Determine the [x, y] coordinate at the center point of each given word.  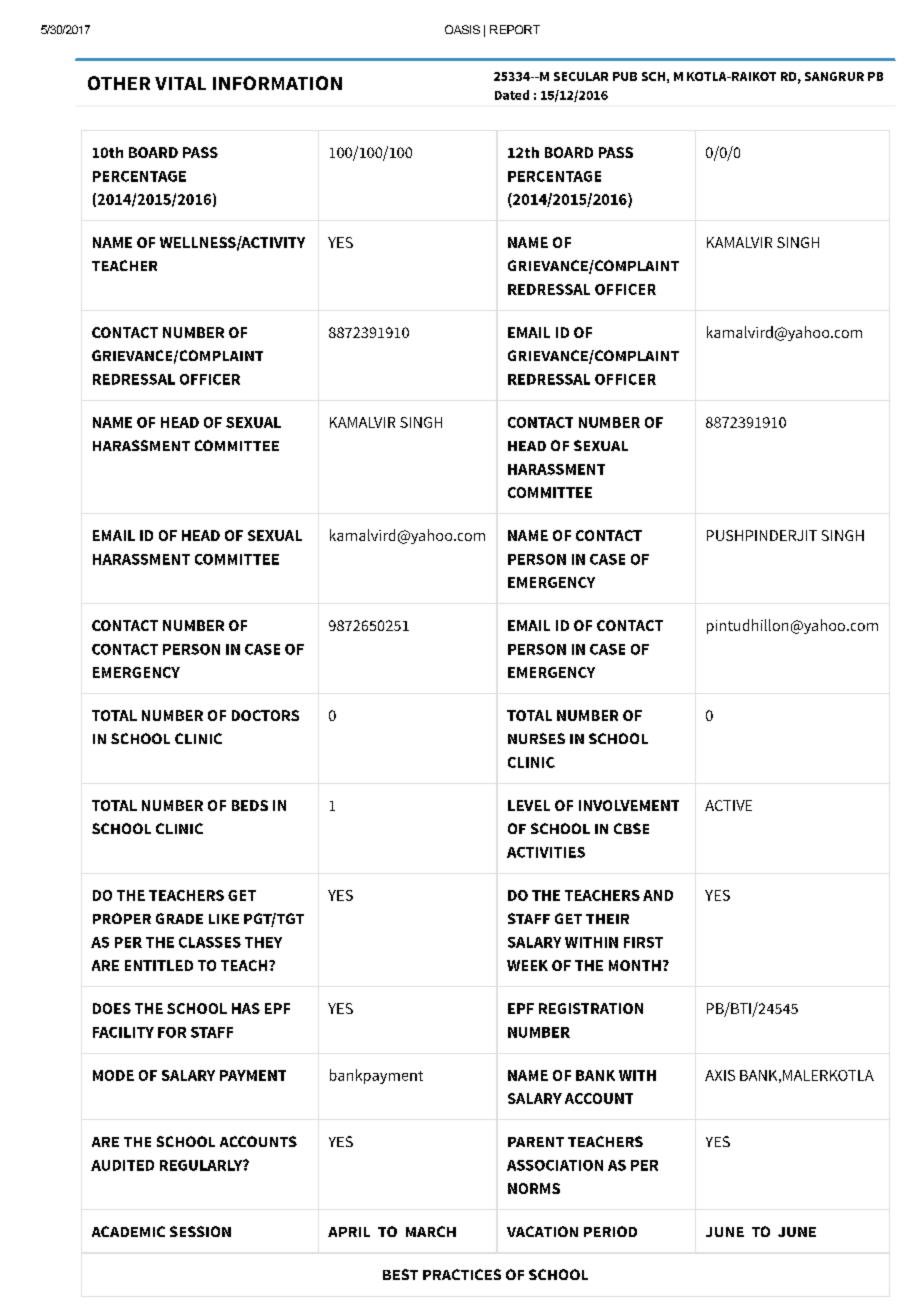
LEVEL [529, 805]
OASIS [462, 29]
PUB [625, 76]
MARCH [431, 1231]
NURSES [536, 738]
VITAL [180, 83]
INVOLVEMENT [629, 805]
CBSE [631, 828]
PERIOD [610, 1231]
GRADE [179, 918]
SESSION [200, 1231]
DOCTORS [265, 715]
